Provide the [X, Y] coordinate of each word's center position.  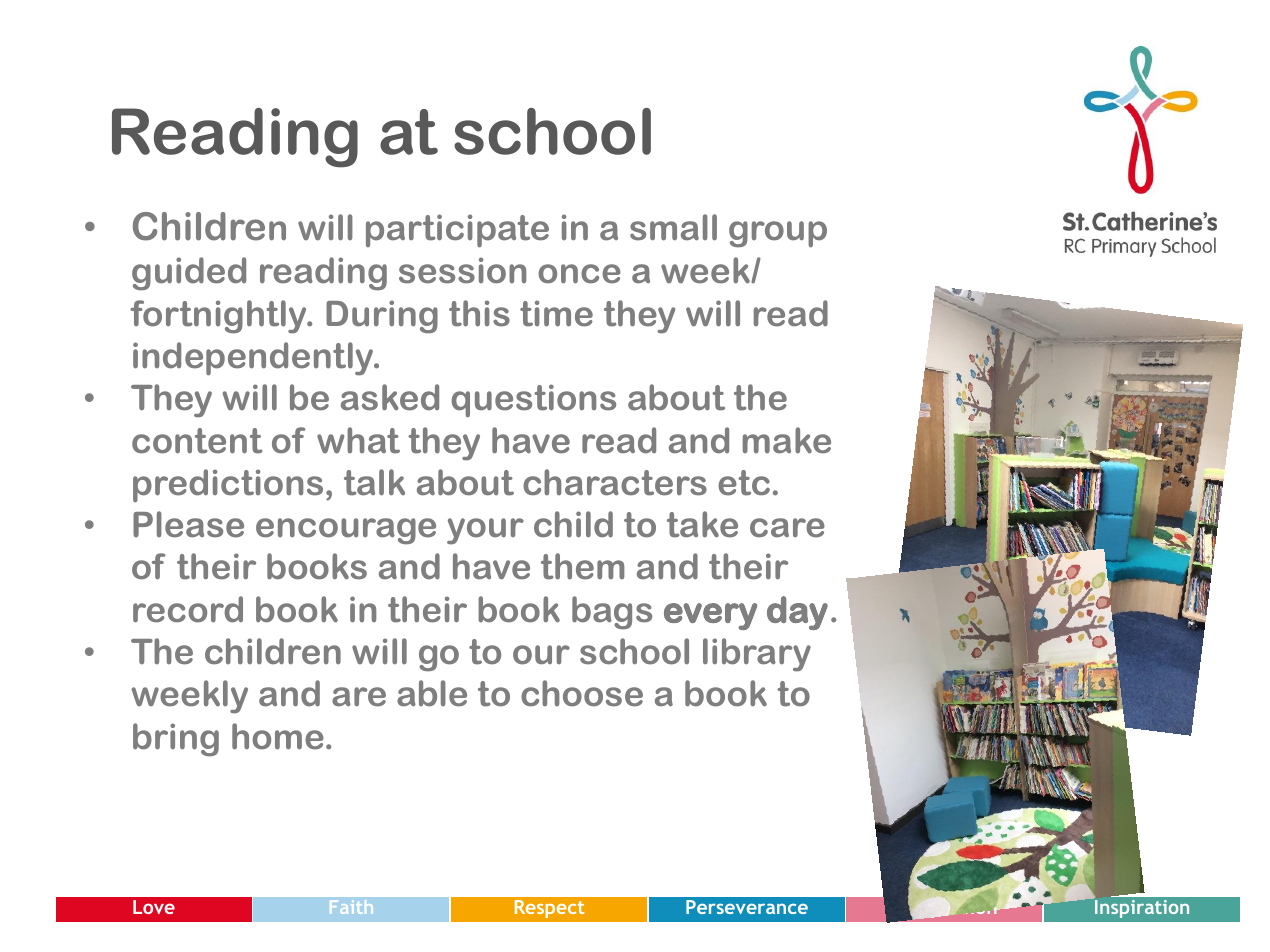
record [188, 609]
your [485, 531]
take [702, 524]
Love [154, 907]
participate [457, 230]
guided [189, 274]
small [673, 227]
